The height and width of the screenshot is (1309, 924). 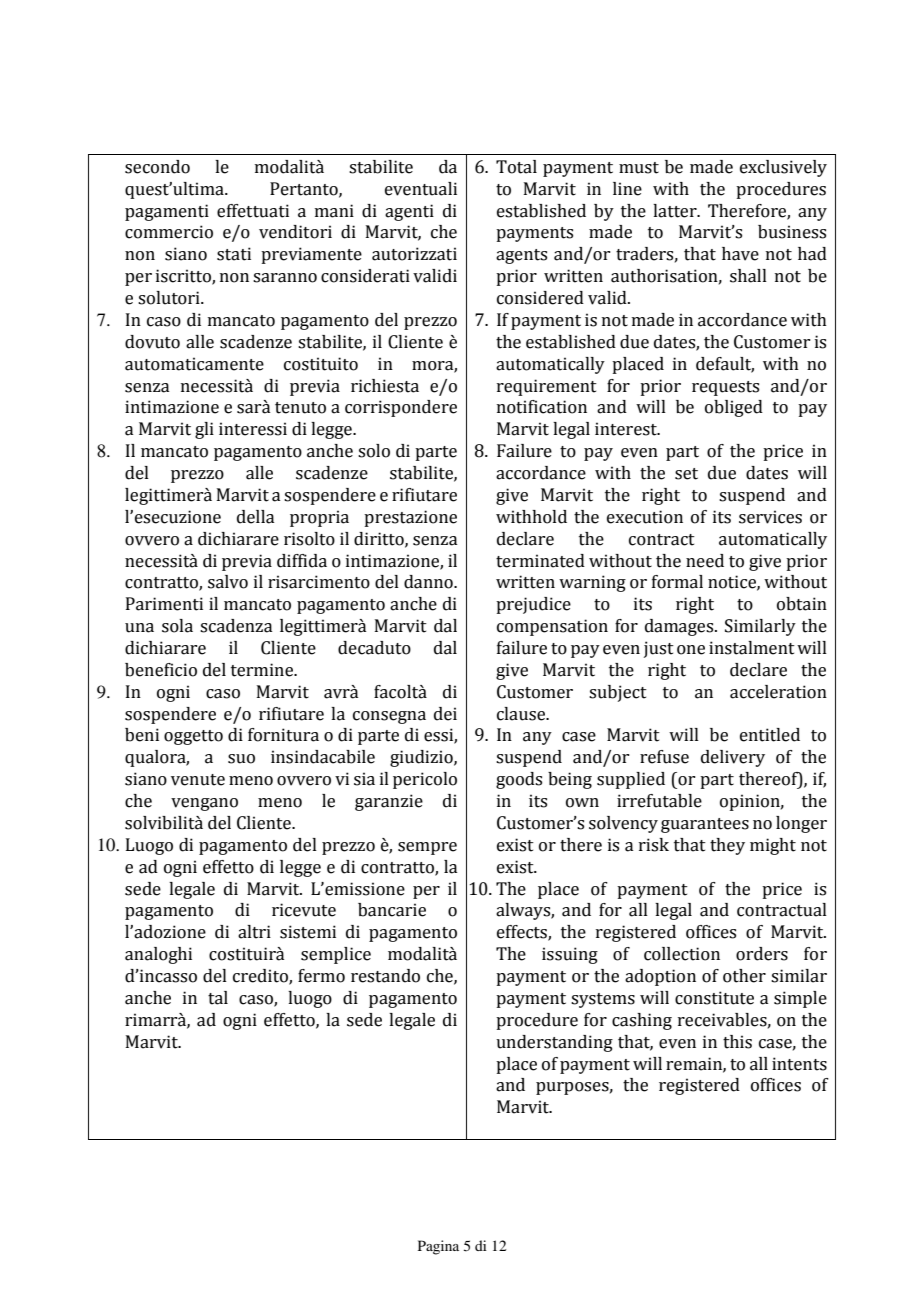 What do you see at coordinates (519, 780) in the screenshot?
I see `goods` at bounding box center [519, 780].
